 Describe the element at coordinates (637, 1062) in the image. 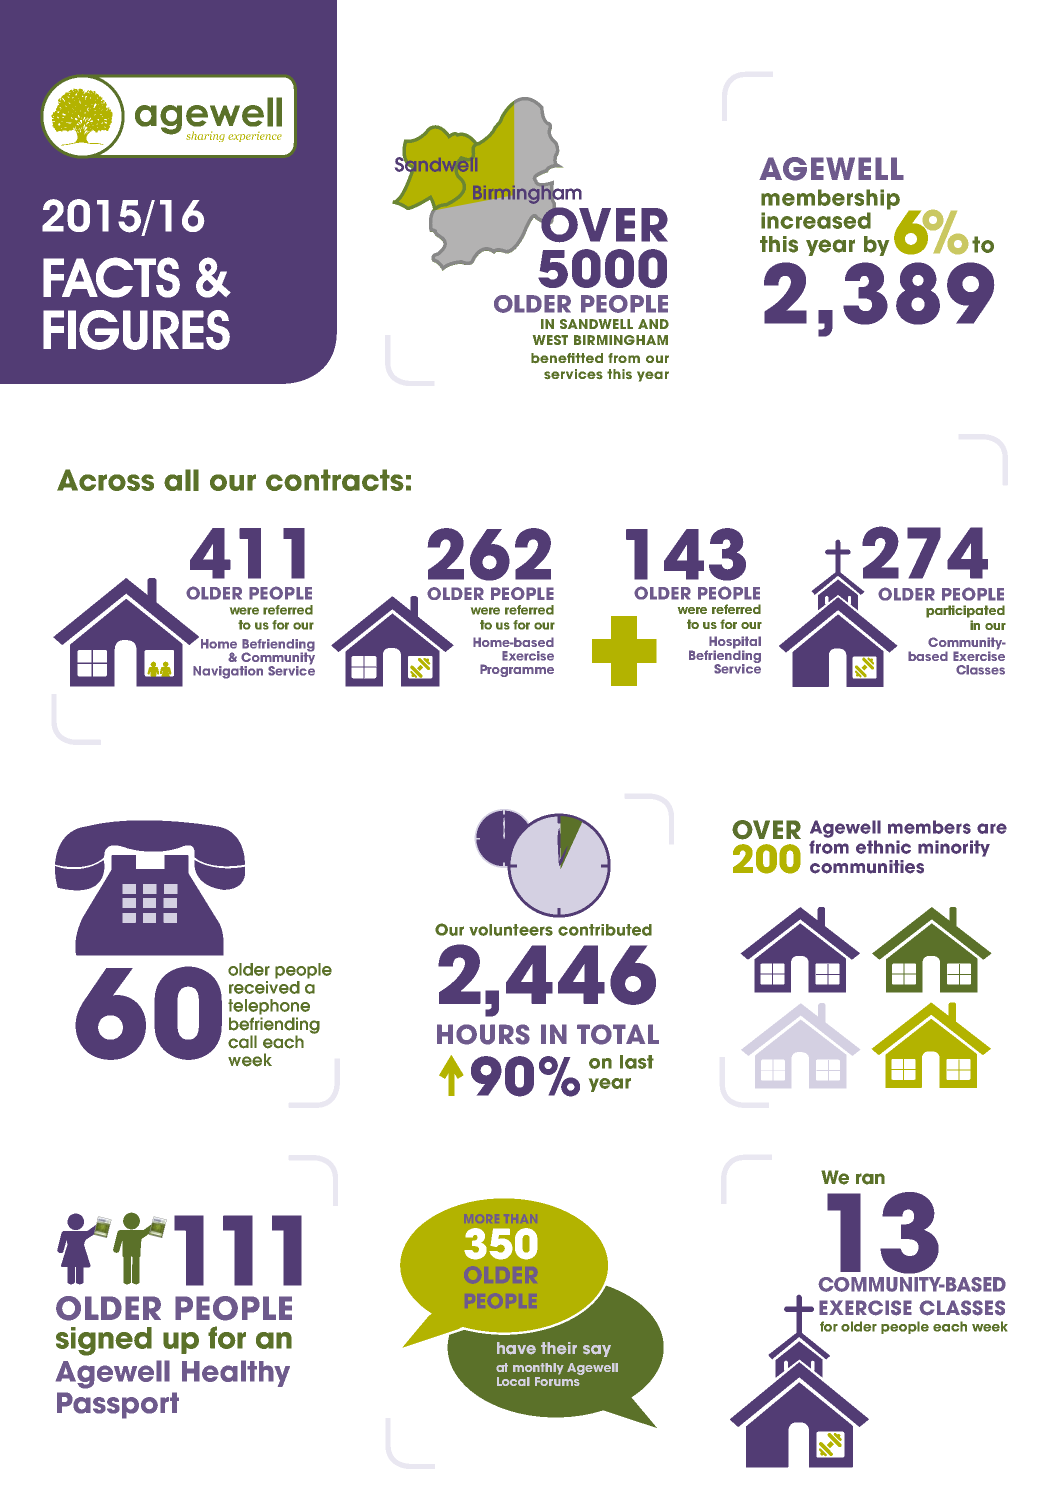

I see `last` at that location.
